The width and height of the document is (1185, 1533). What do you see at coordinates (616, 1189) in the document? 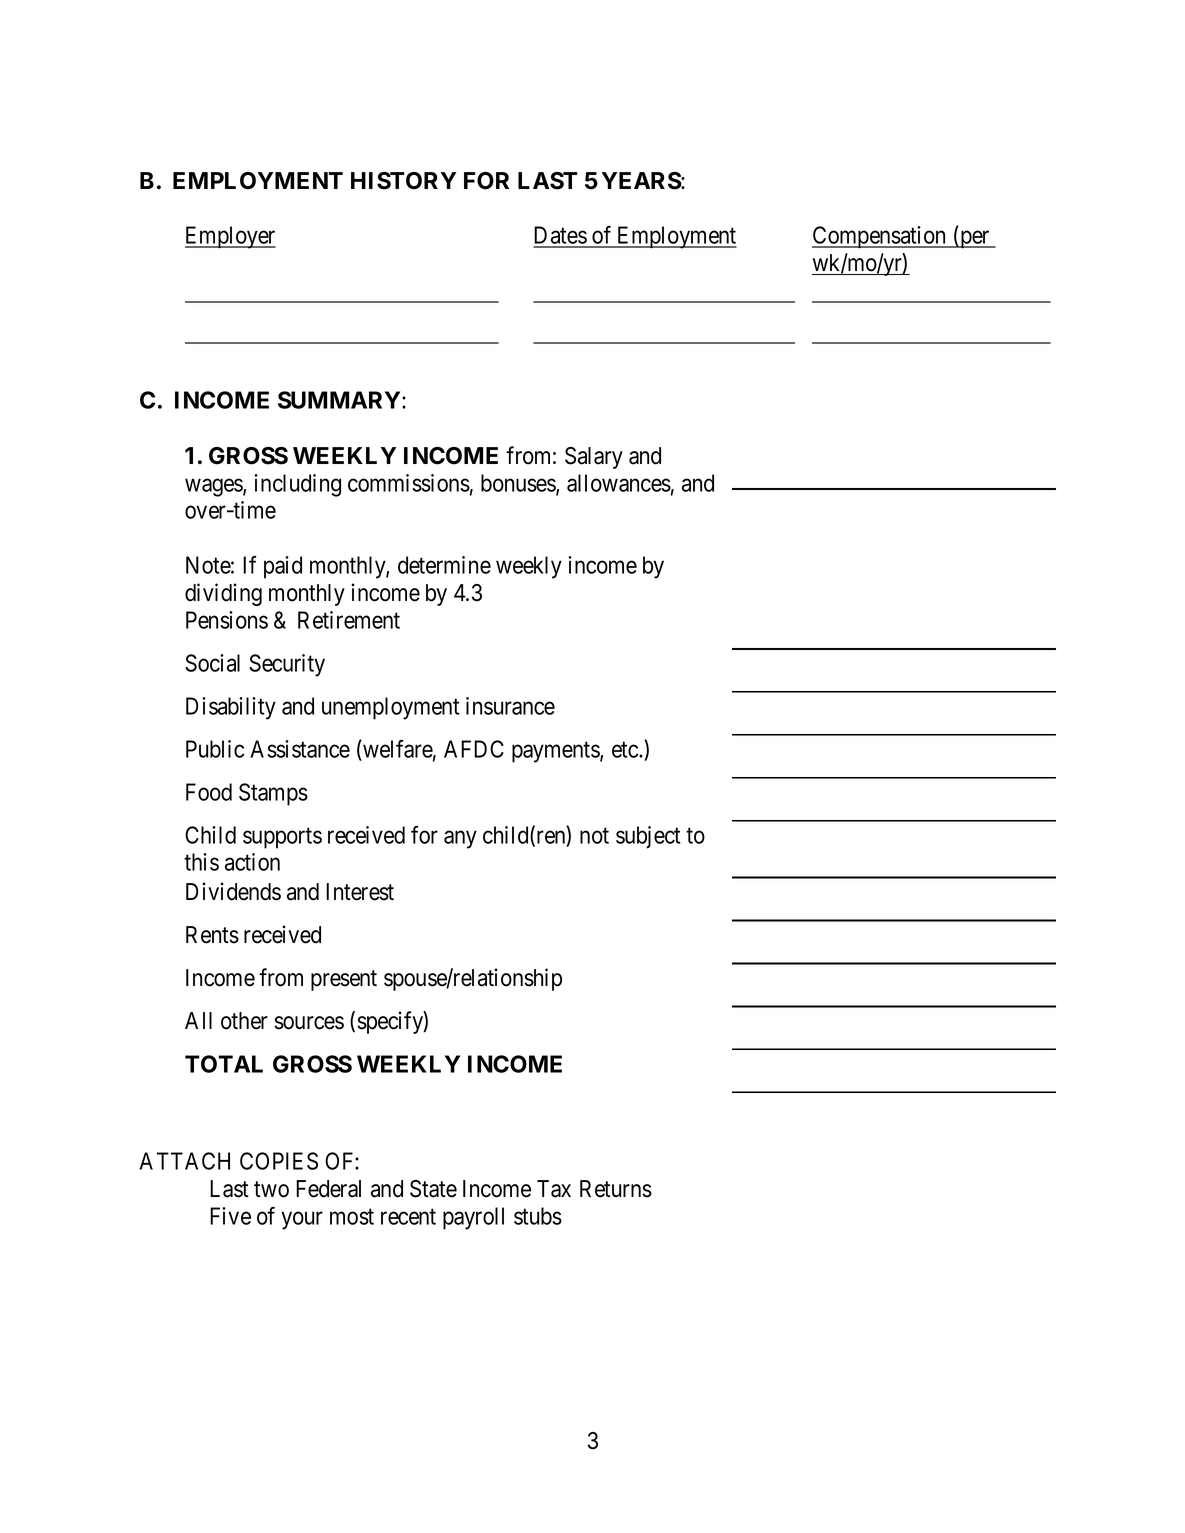
I see `Returns` at bounding box center [616, 1189].
